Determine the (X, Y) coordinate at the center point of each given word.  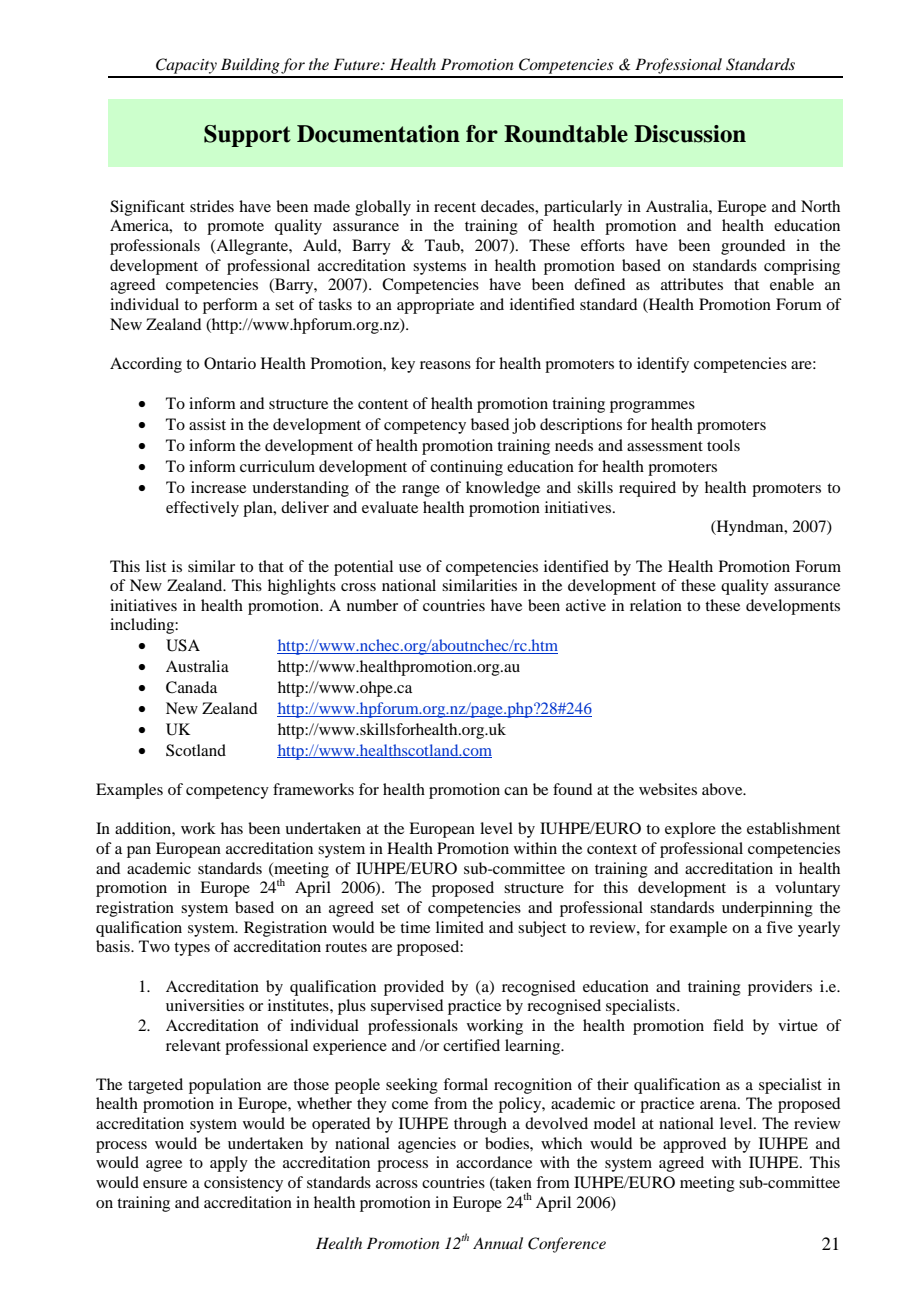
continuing (466, 468)
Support (247, 136)
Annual (498, 1243)
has (232, 828)
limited (460, 927)
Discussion (690, 134)
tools (723, 445)
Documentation (378, 134)
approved (694, 1145)
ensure (165, 1184)
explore (690, 830)
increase (218, 487)
